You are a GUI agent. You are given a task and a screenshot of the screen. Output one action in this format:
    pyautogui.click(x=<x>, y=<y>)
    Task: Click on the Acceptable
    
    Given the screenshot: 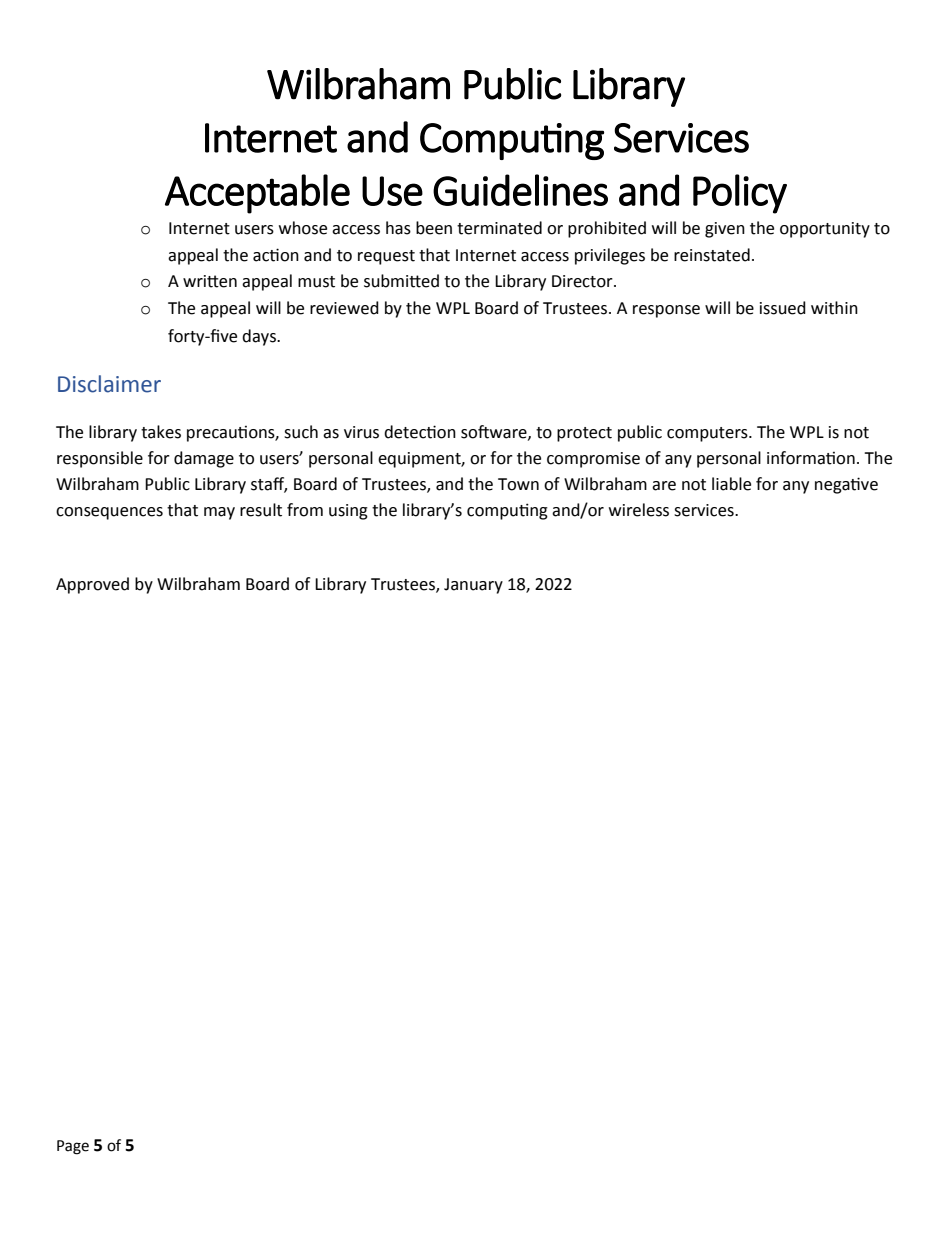 What is the action you would take?
    pyautogui.click(x=257, y=194)
